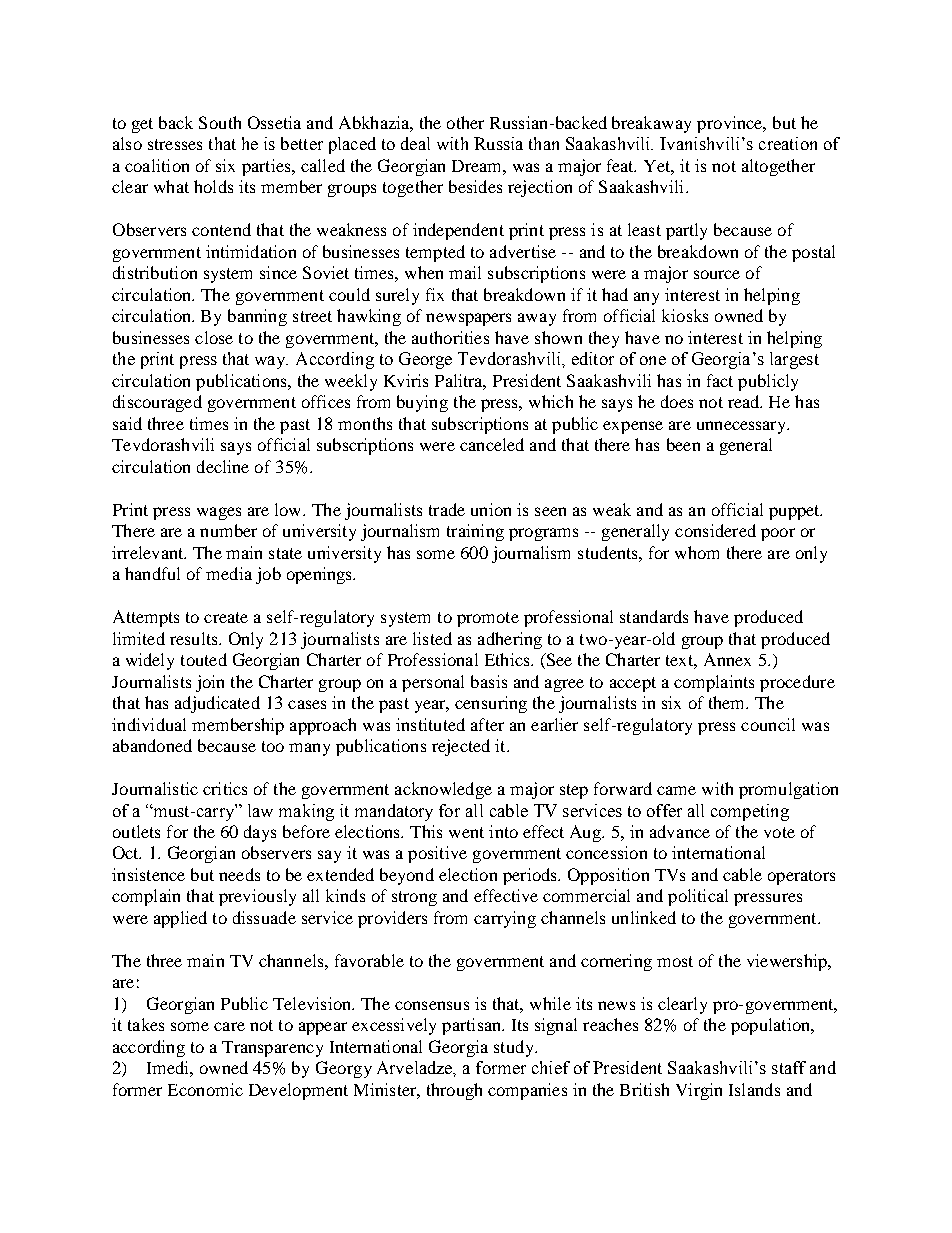  I want to click on province, so click(731, 124).
